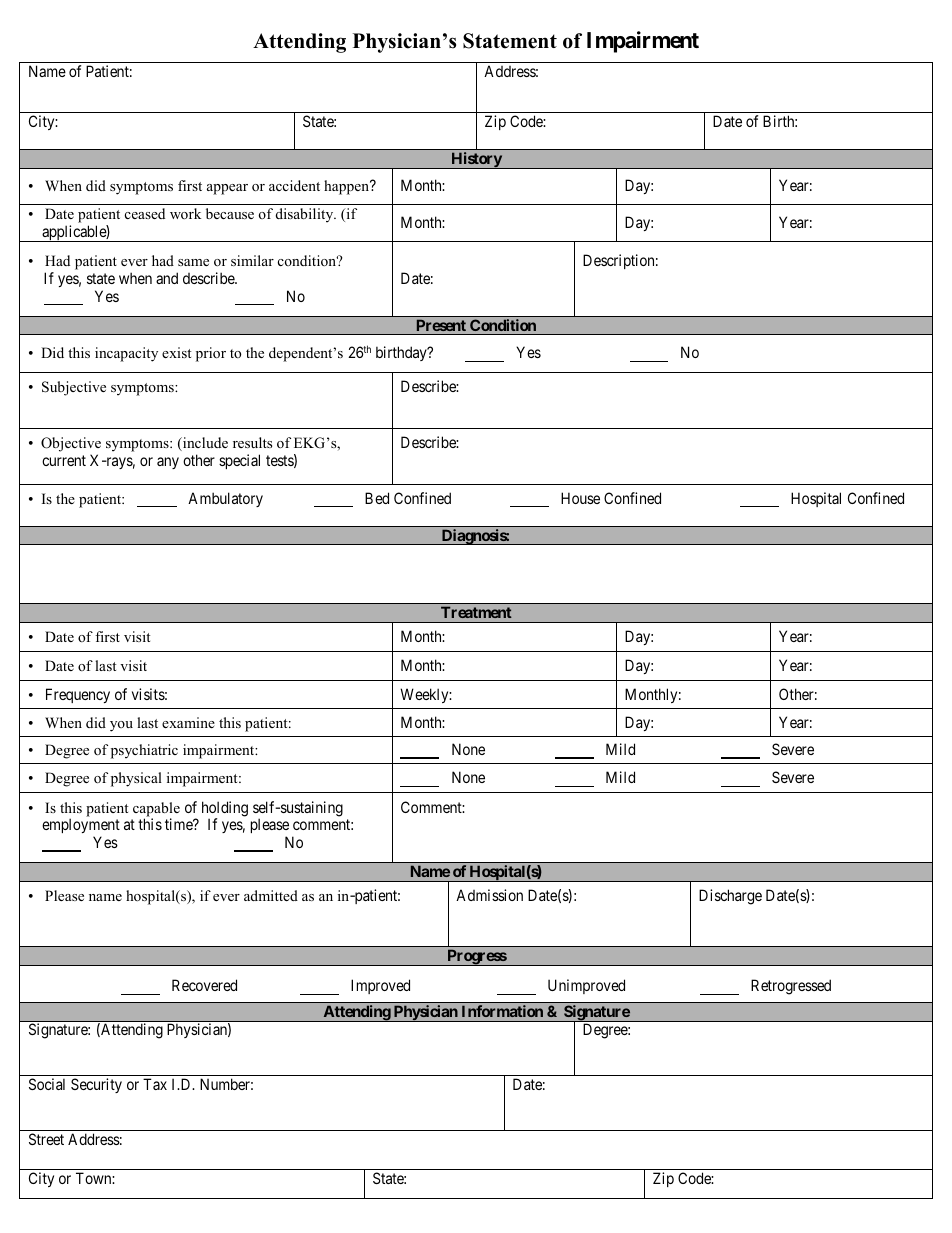 This image has height=1233, width=952. I want to click on History, so click(476, 160).
